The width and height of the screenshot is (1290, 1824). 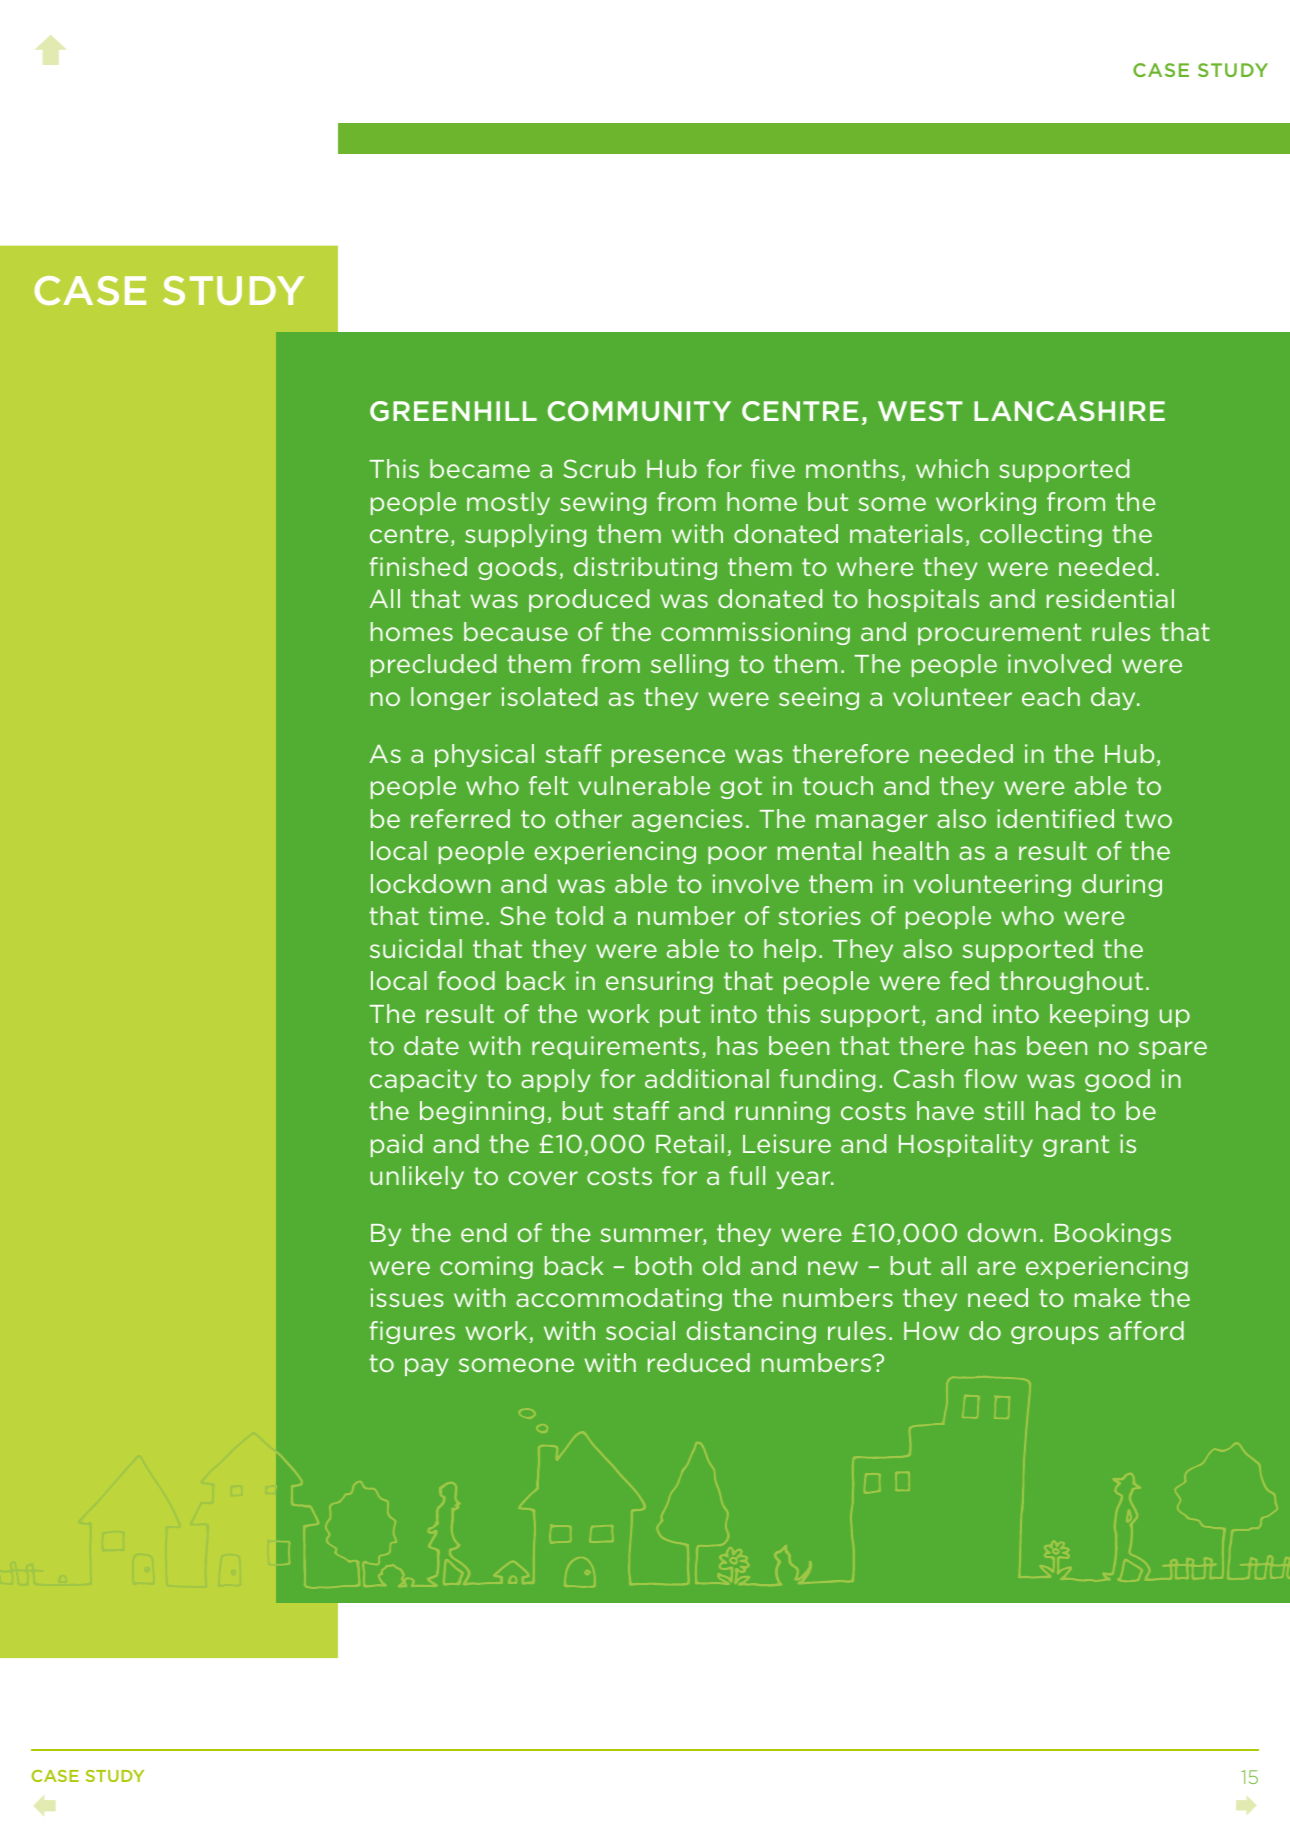 I want to click on which, so click(x=952, y=468).
